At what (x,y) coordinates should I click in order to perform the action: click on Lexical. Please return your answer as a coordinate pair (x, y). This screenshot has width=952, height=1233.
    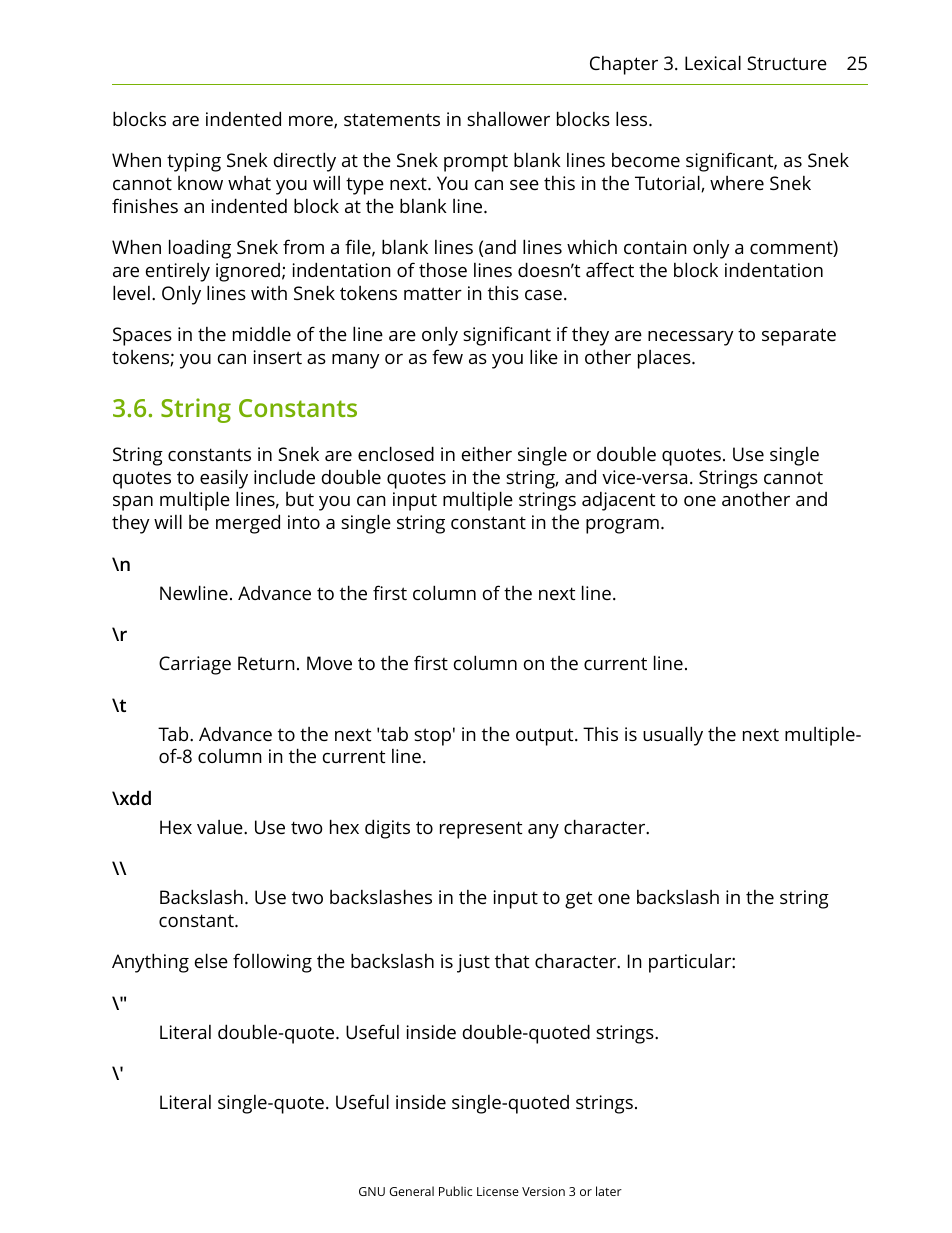
    Looking at the image, I should click on (713, 62).
